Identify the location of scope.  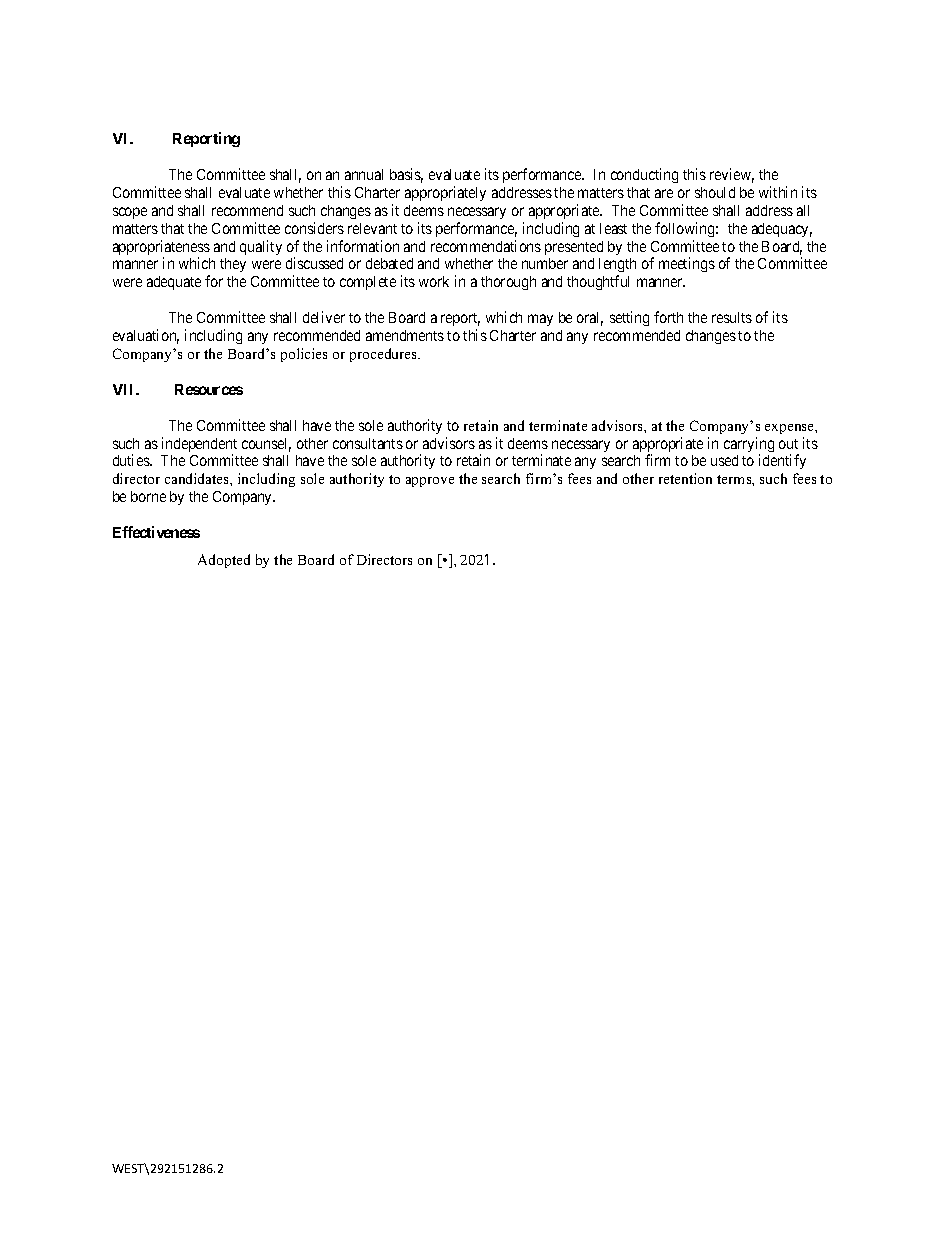
(130, 213).
